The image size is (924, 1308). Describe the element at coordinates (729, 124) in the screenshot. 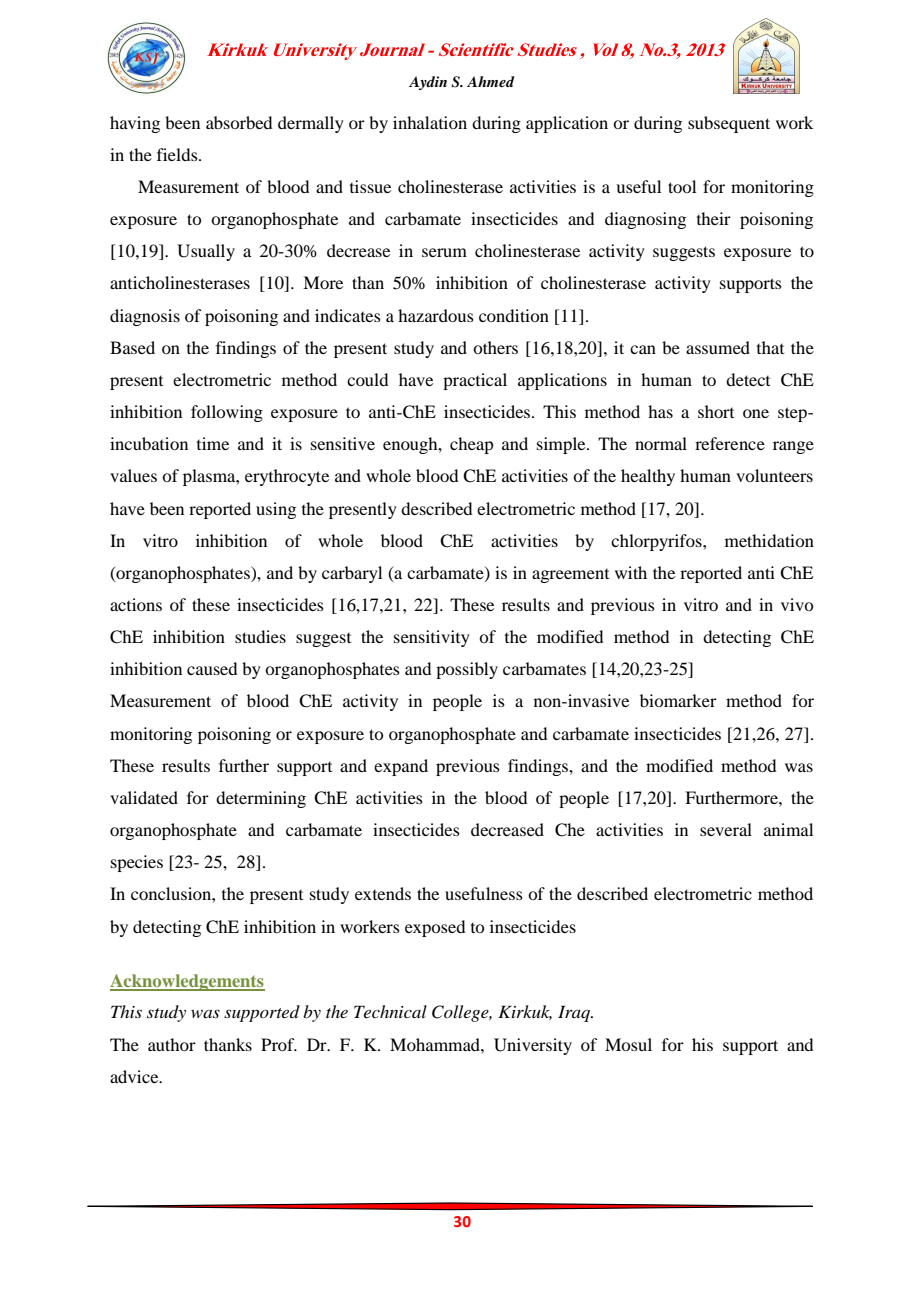

I see `subsequent` at that location.
